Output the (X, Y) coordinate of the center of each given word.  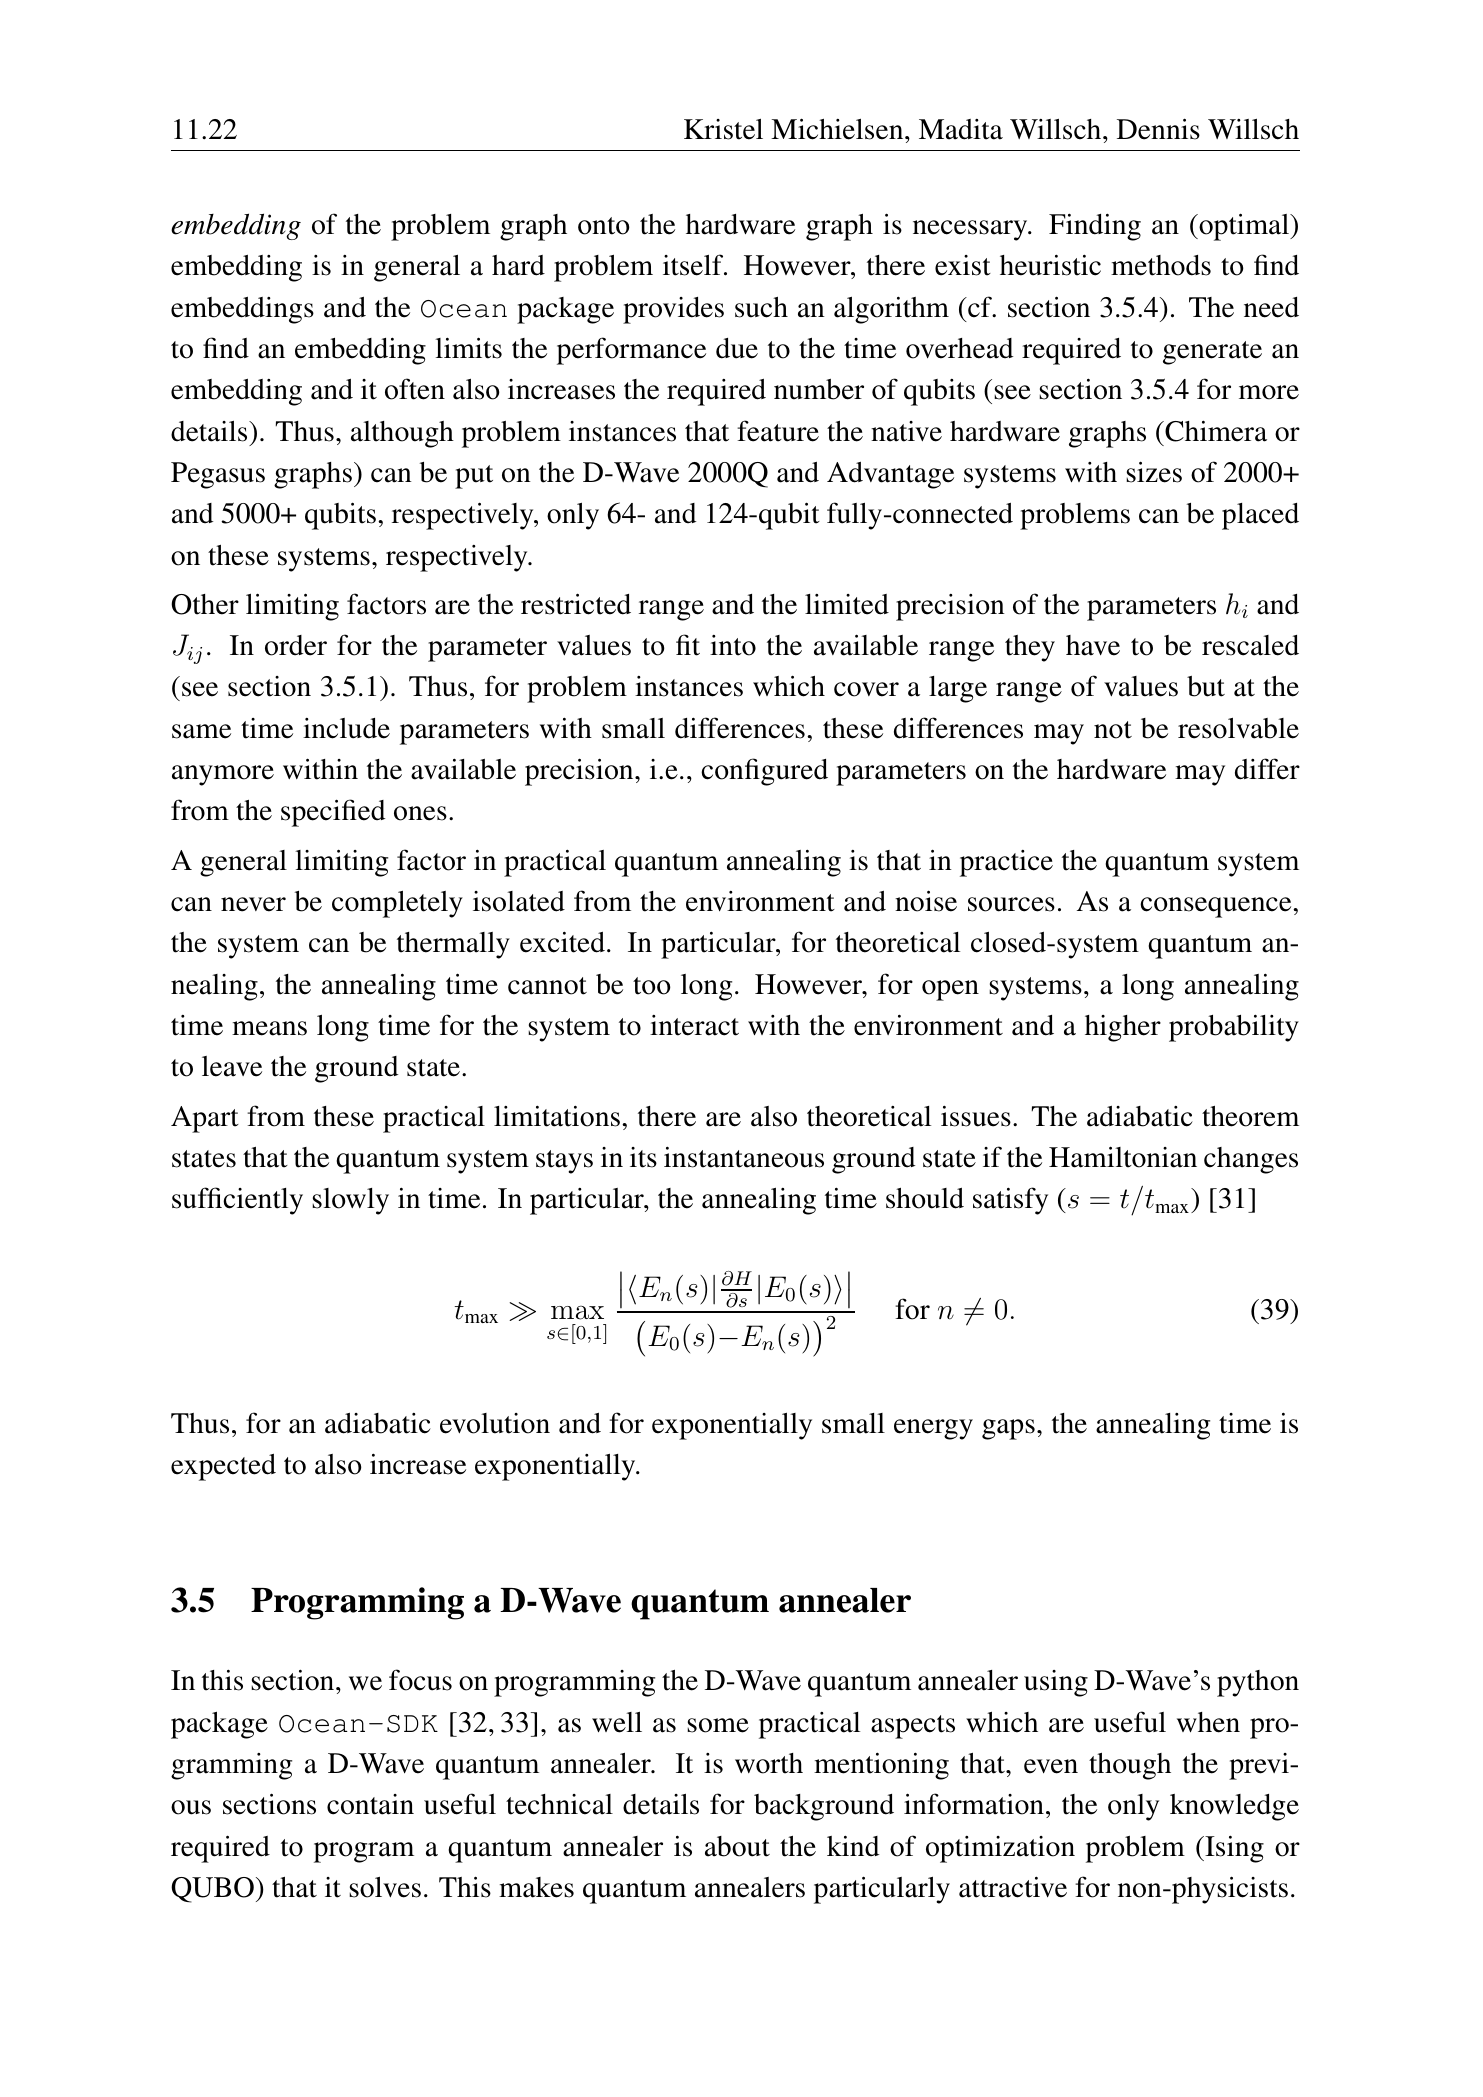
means (269, 1028)
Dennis (1158, 129)
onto (604, 226)
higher (1123, 1028)
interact (694, 1025)
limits (468, 348)
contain (370, 1804)
